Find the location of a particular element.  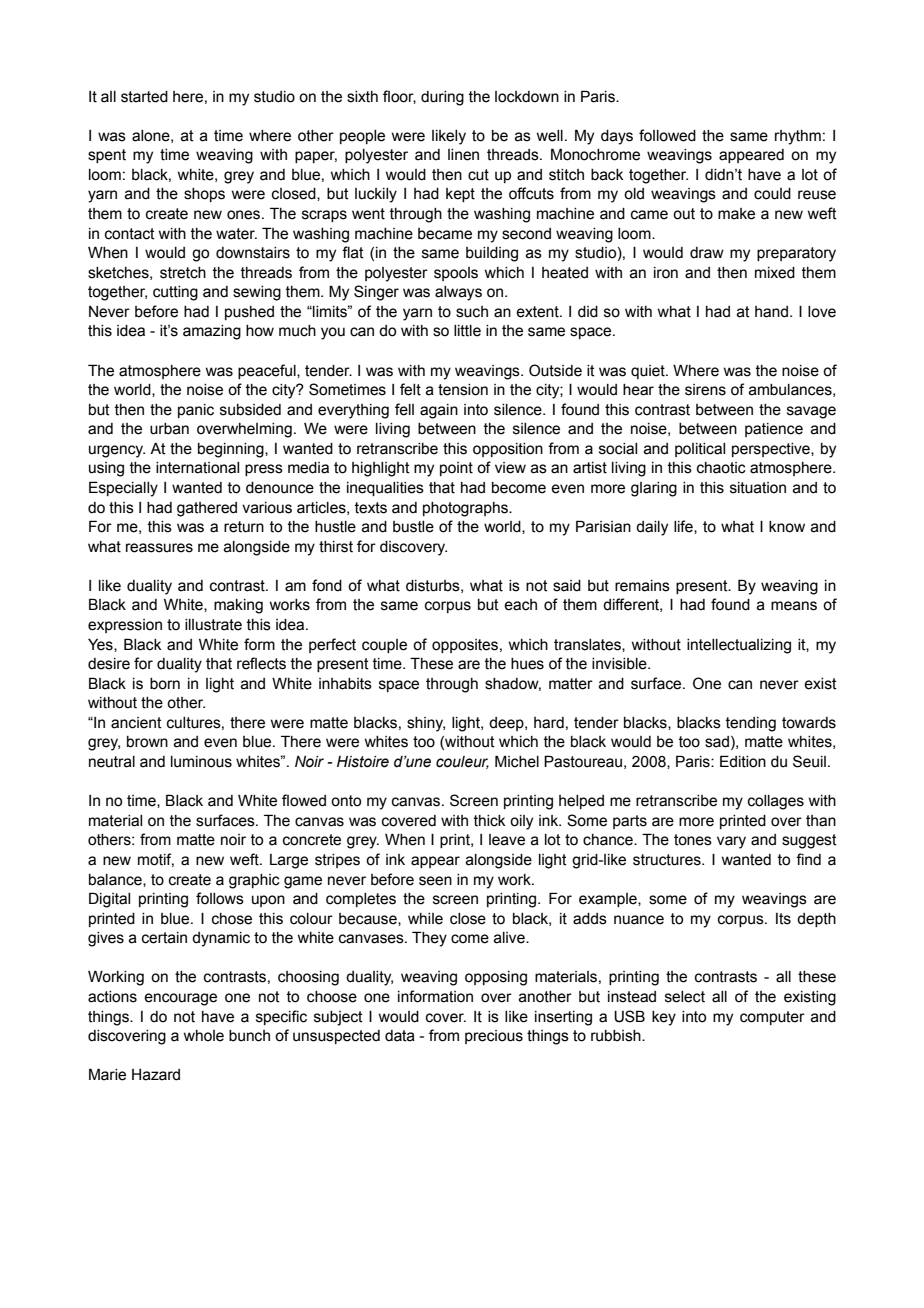

whole is located at coordinates (203, 1036).
